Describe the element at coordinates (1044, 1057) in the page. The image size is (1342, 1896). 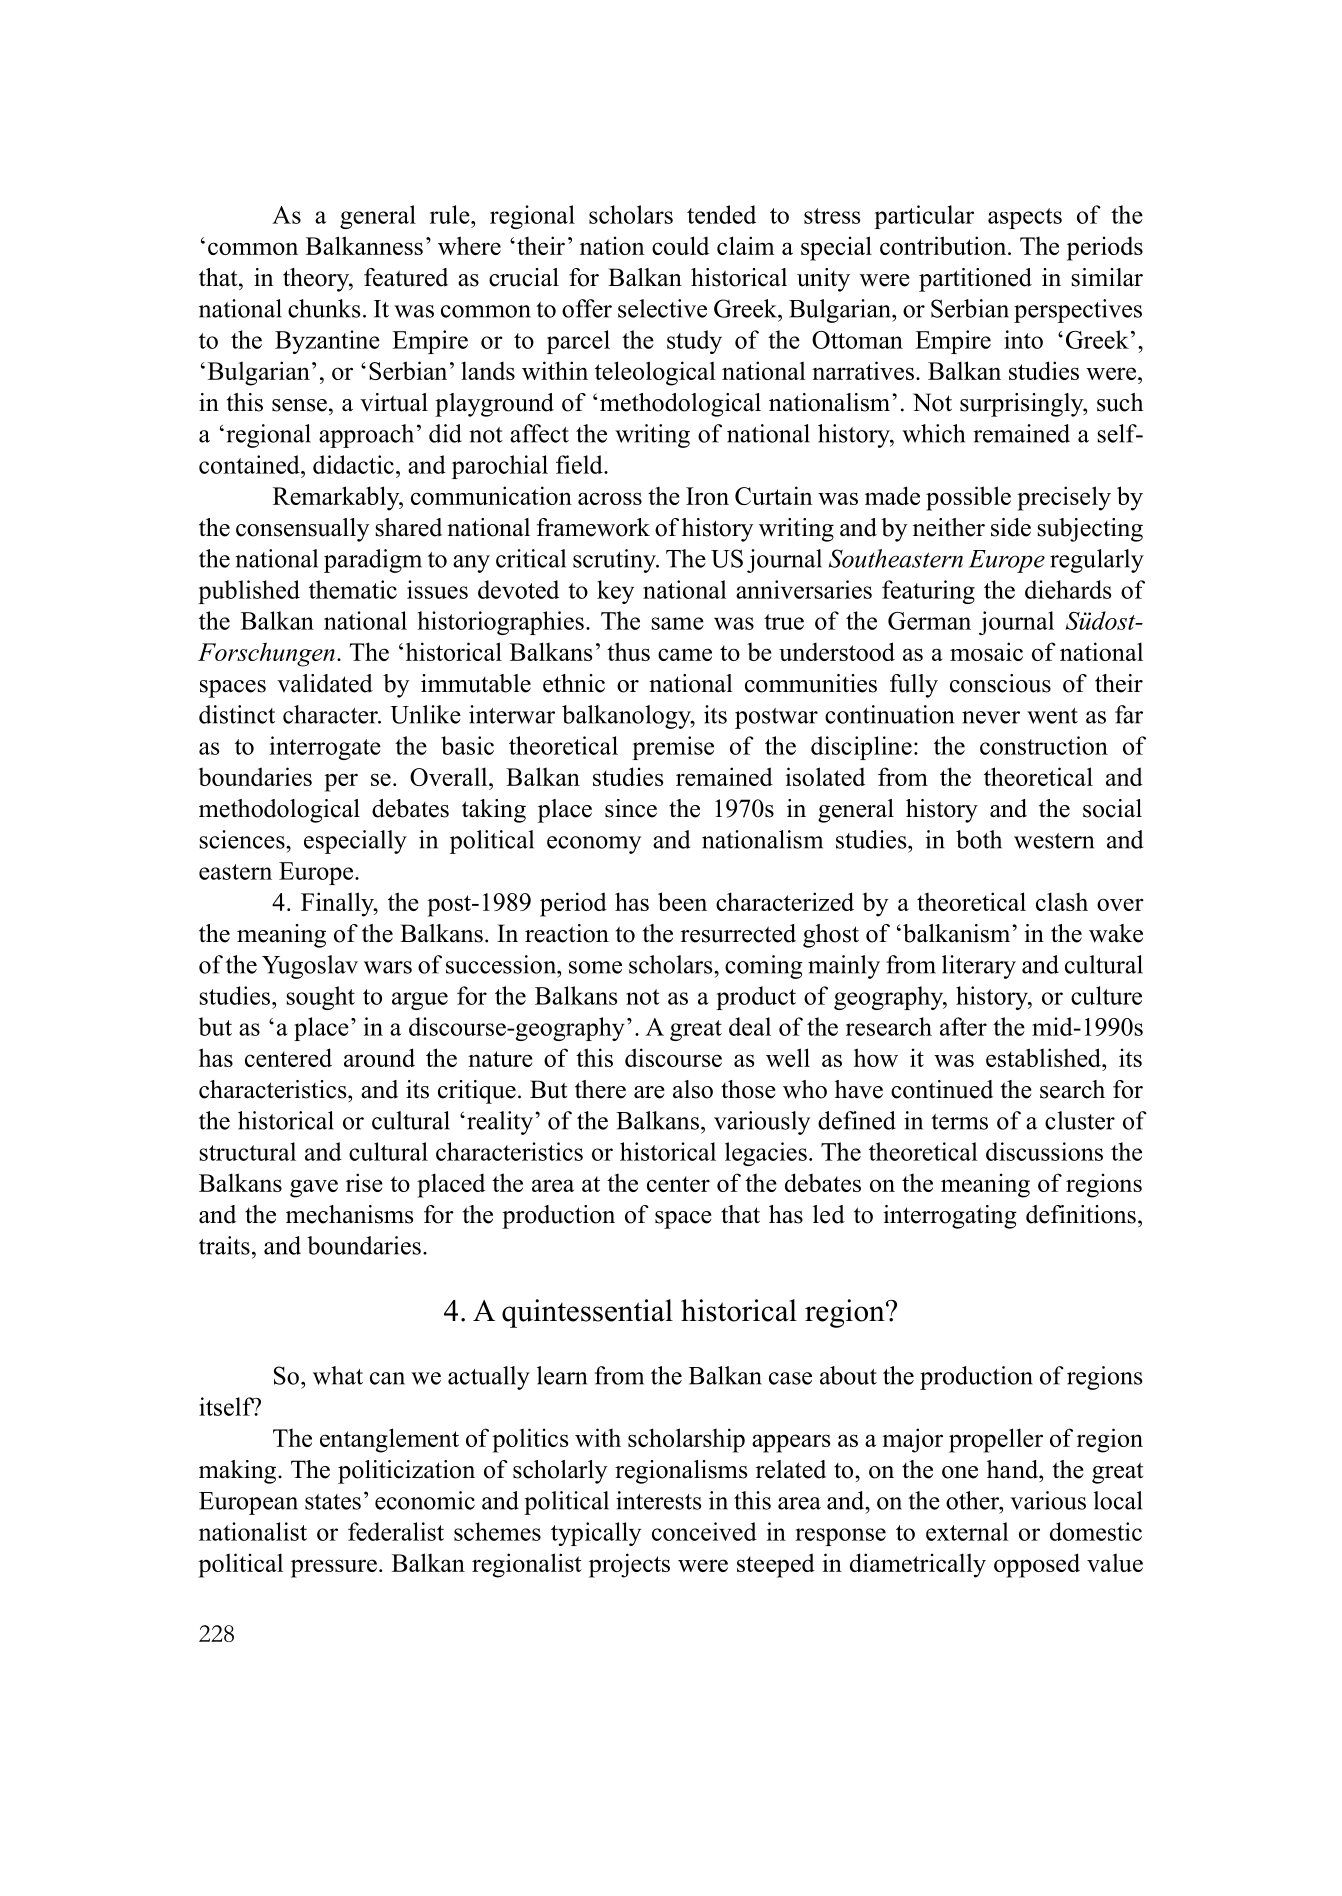
I see `established` at that location.
